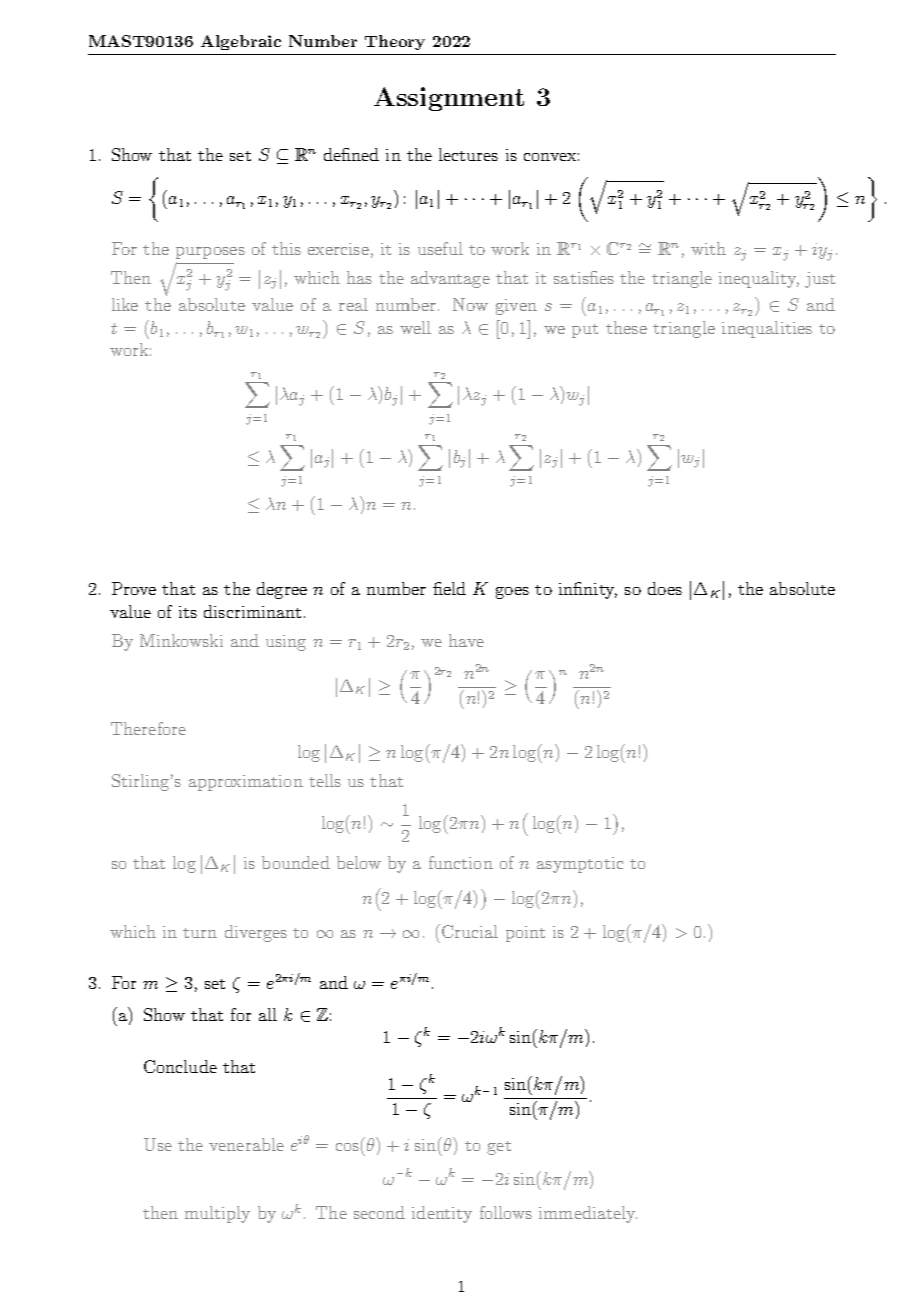 The height and width of the screenshot is (1308, 924). Describe the element at coordinates (217, 1214) in the screenshot. I see `multiply` at that location.
